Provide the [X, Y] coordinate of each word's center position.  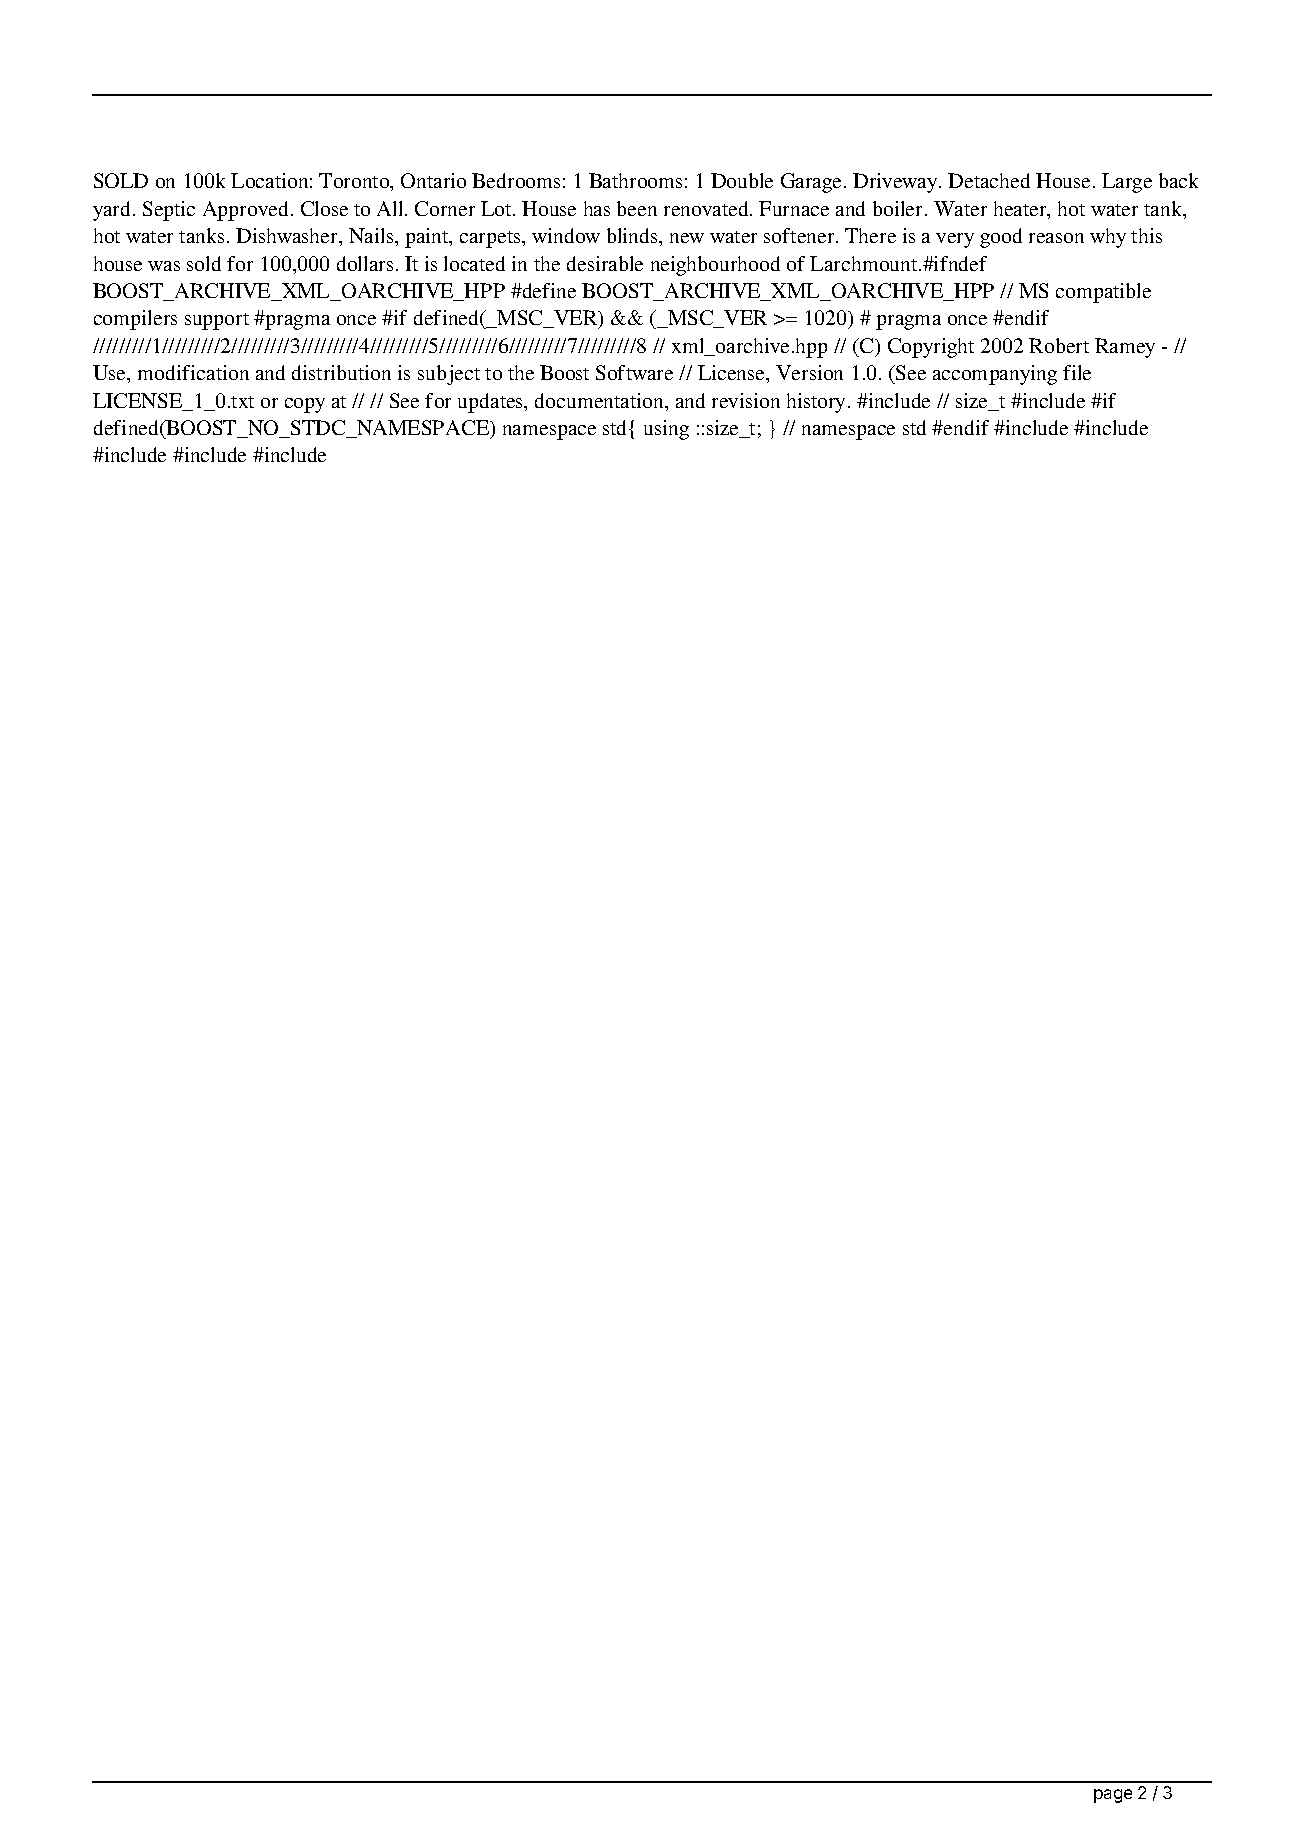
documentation [600, 400]
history [818, 403]
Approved [245, 211]
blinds [633, 235]
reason [1056, 238]
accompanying [995, 375]
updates [492, 403]
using [666, 430]
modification [193, 372]
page [1113, 1796]
